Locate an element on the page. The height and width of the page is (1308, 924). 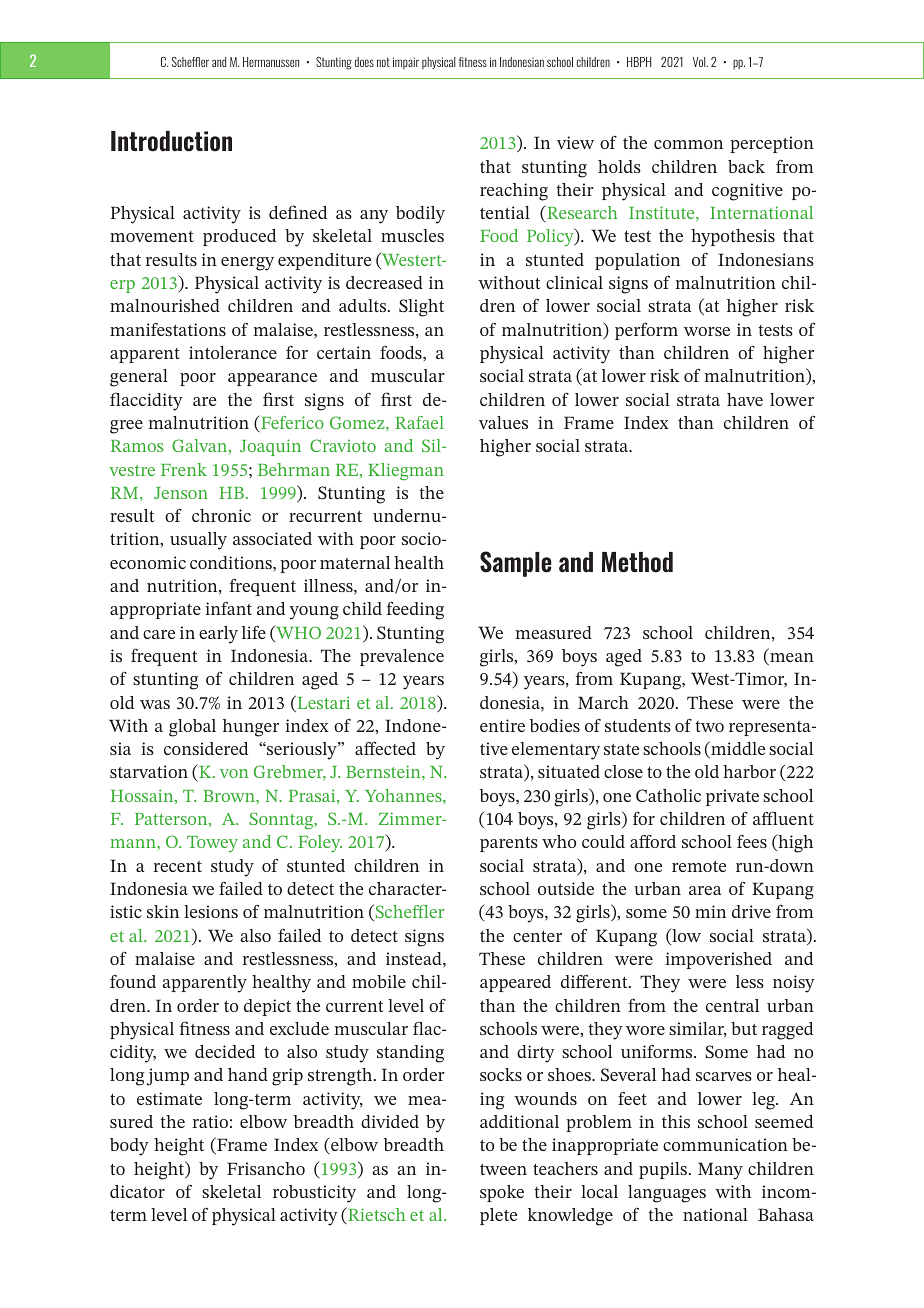
Vol is located at coordinates (700, 62).
